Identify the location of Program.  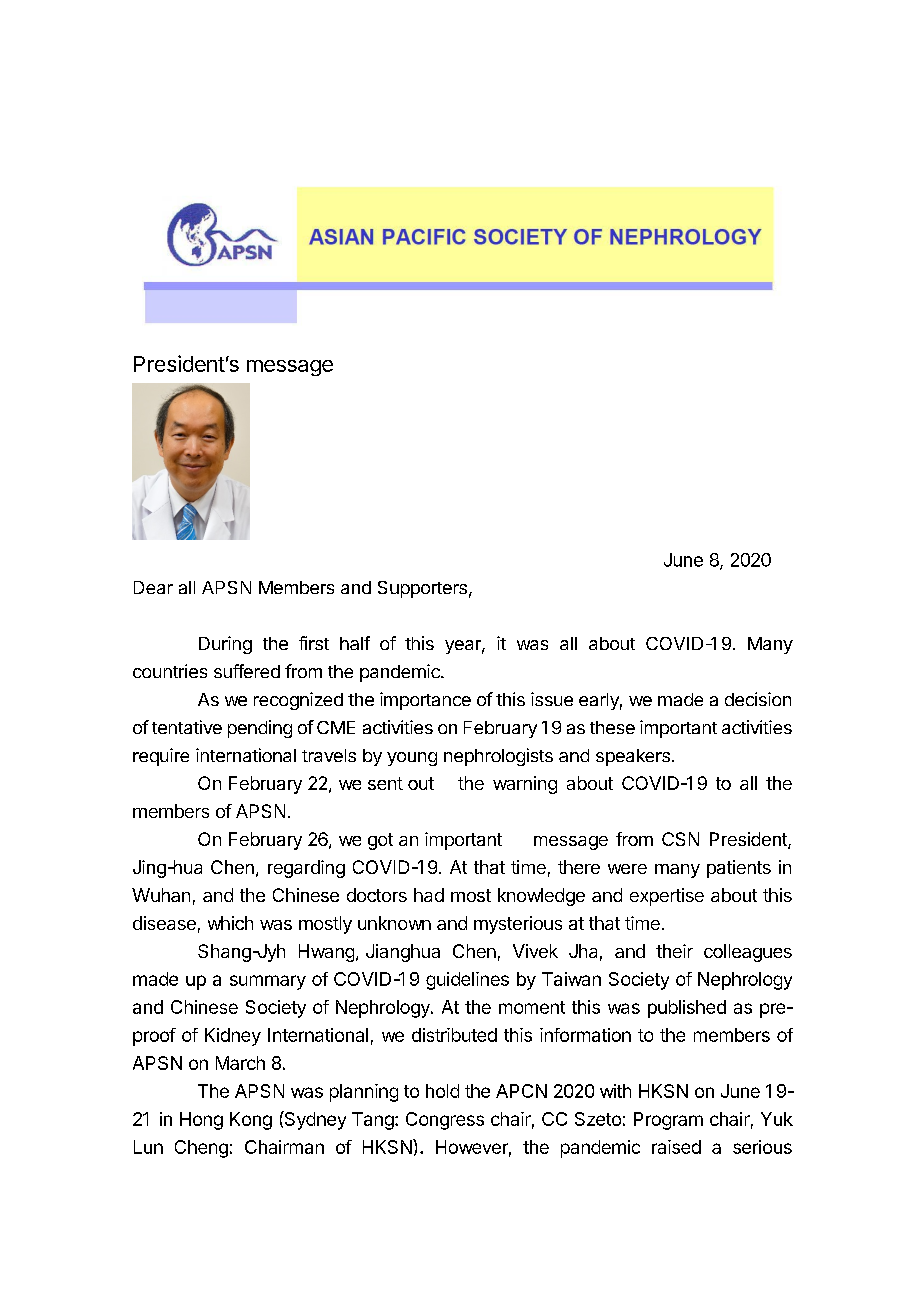
(668, 1121).
